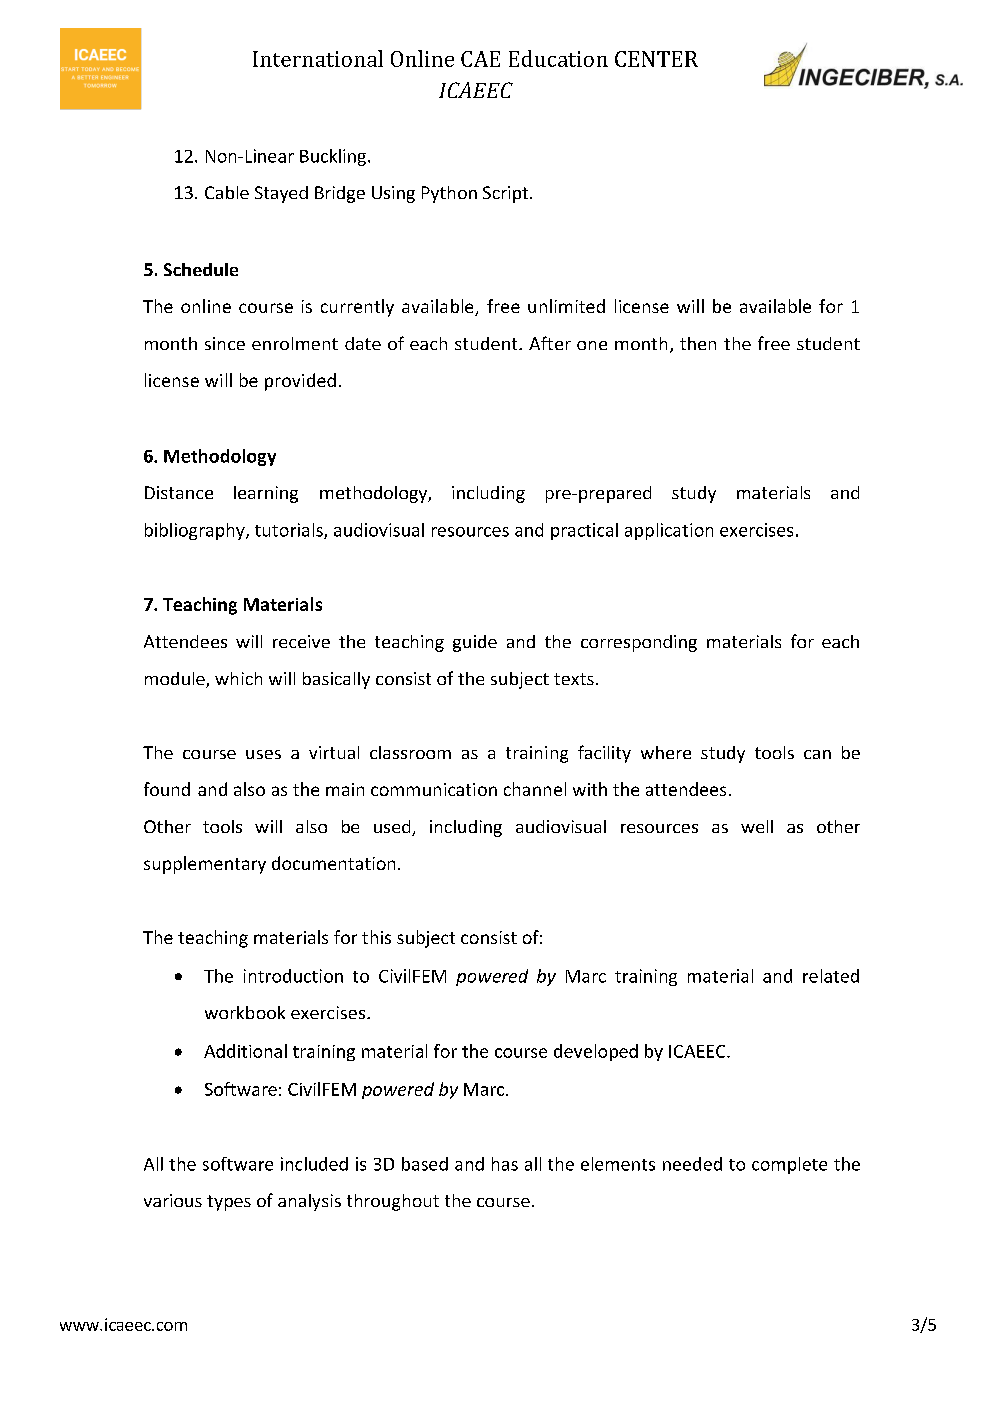 This screenshot has height=1418, width=1004. What do you see at coordinates (266, 494) in the screenshot?
I see `learning` at bounding box center [266, 494].
